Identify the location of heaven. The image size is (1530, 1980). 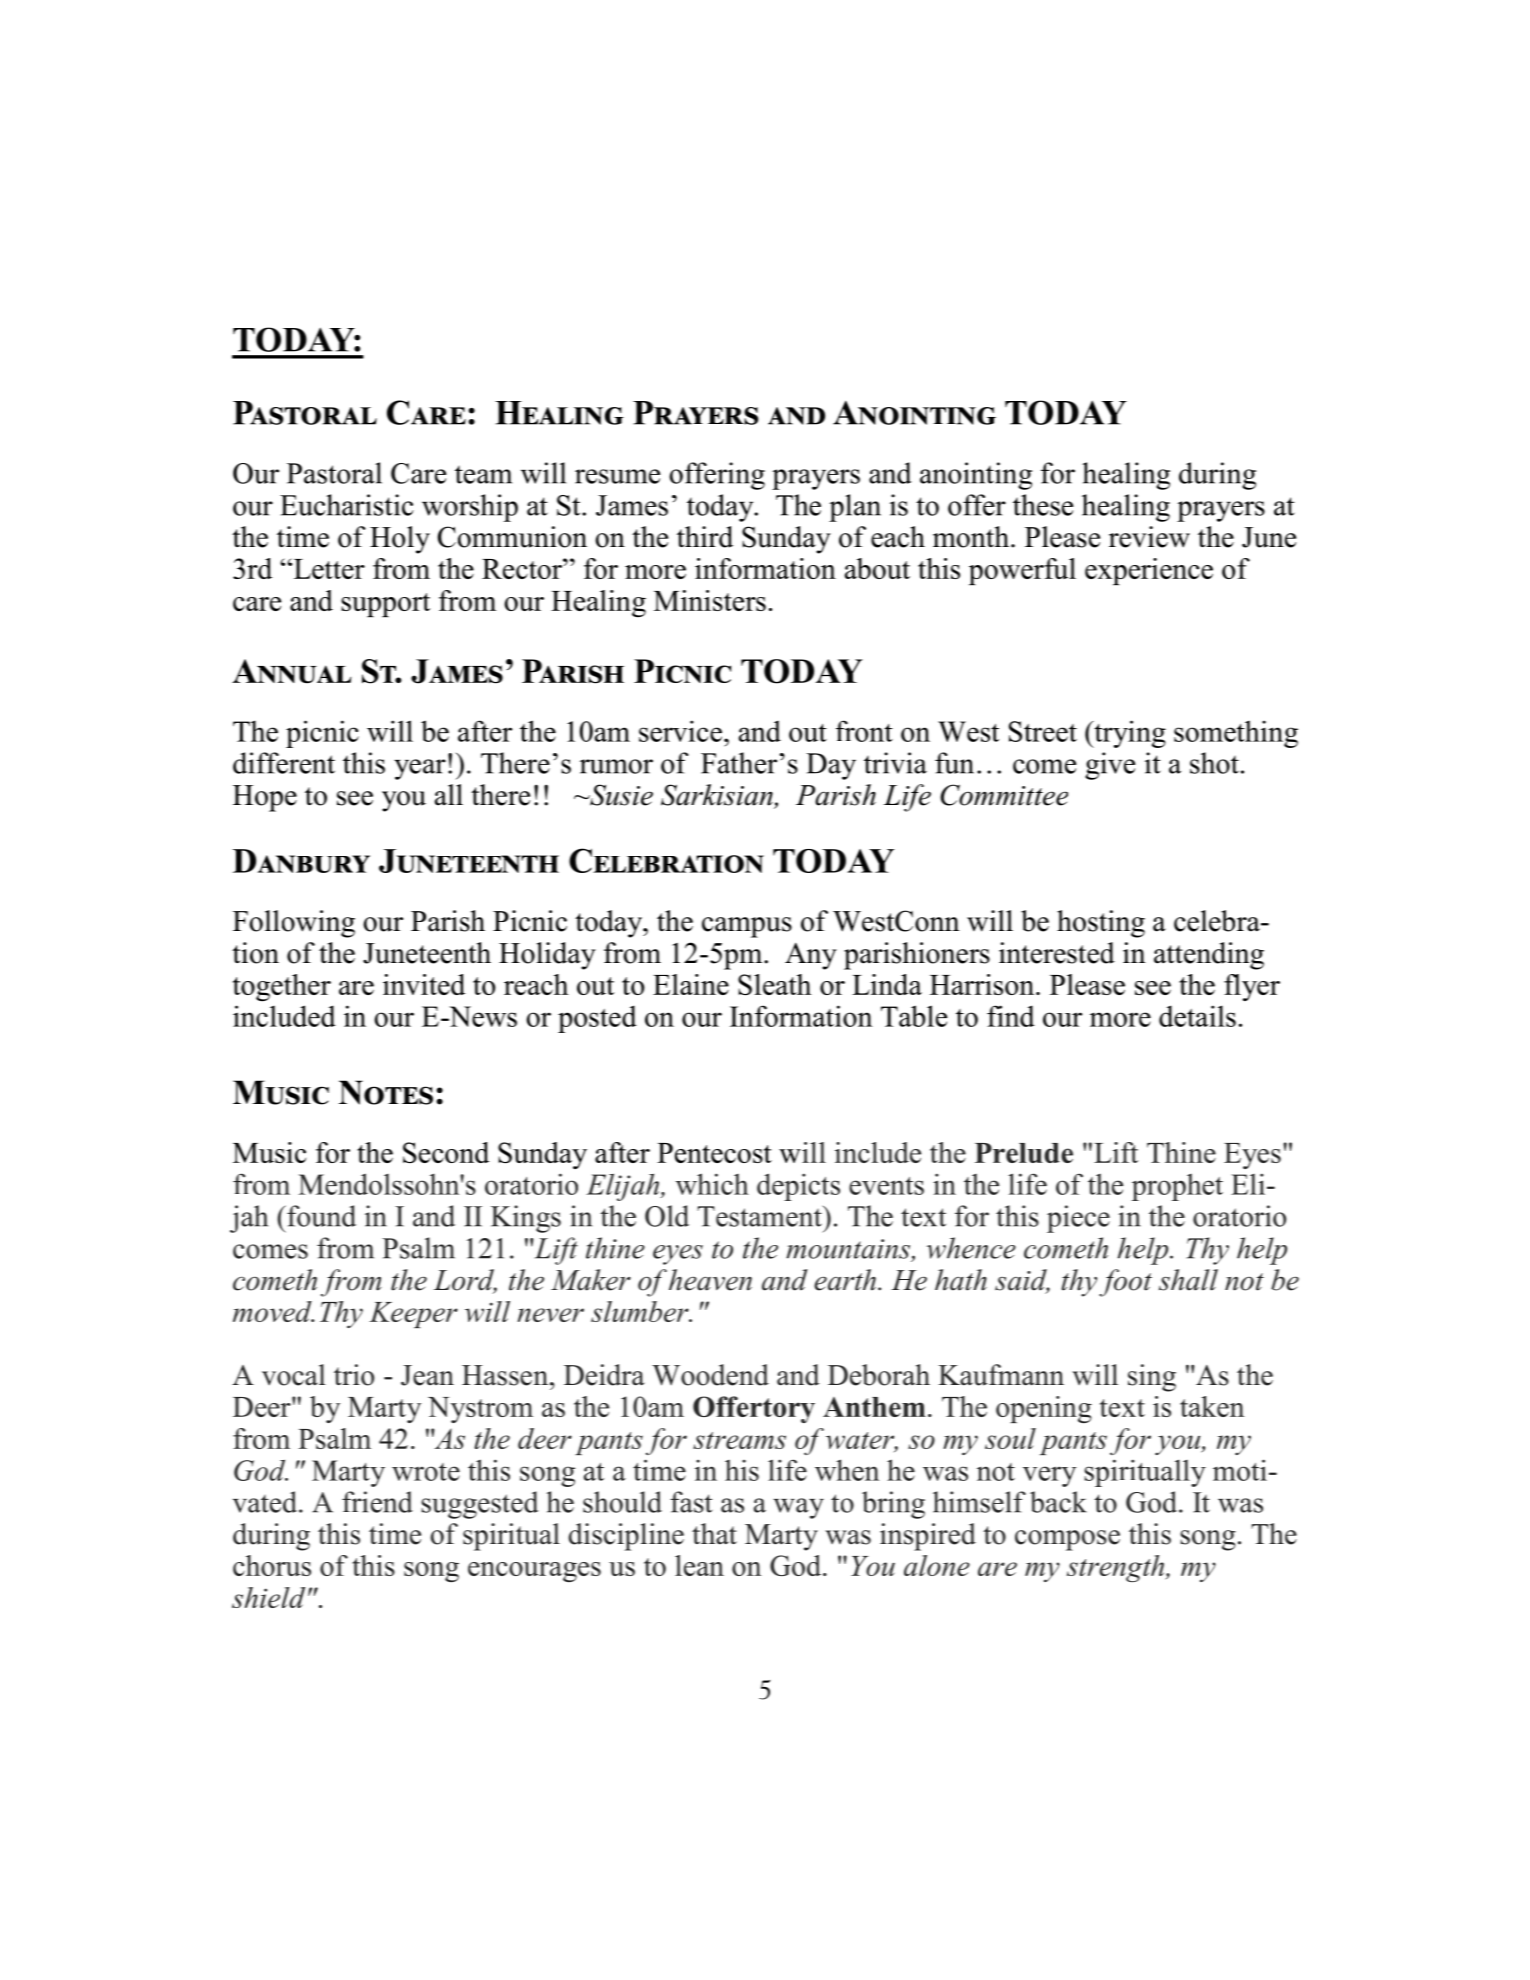
(710, 1280).
